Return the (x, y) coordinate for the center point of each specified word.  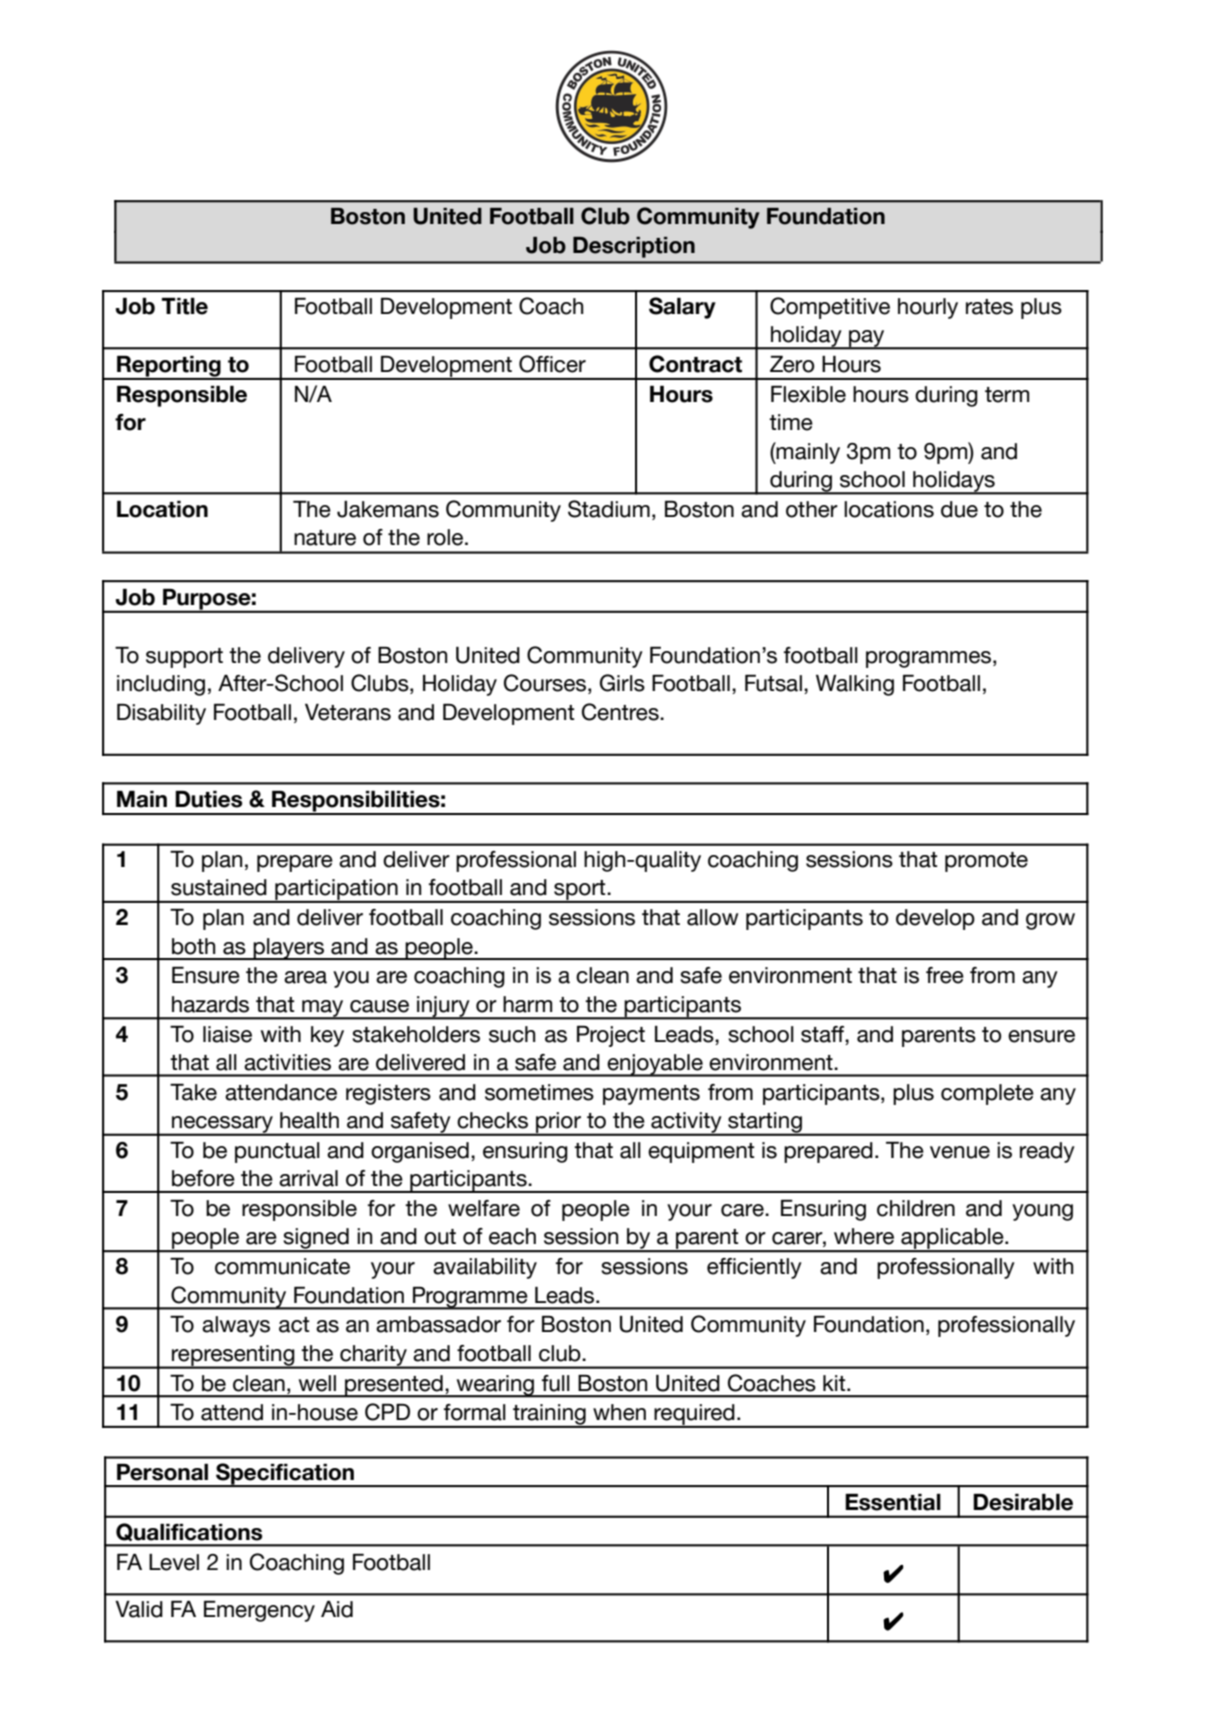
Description (634, 247)
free (945, 975)
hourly (928, 308)
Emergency (259, 1611)
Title (185, 306)
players (289, 949)
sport (580, 891)
